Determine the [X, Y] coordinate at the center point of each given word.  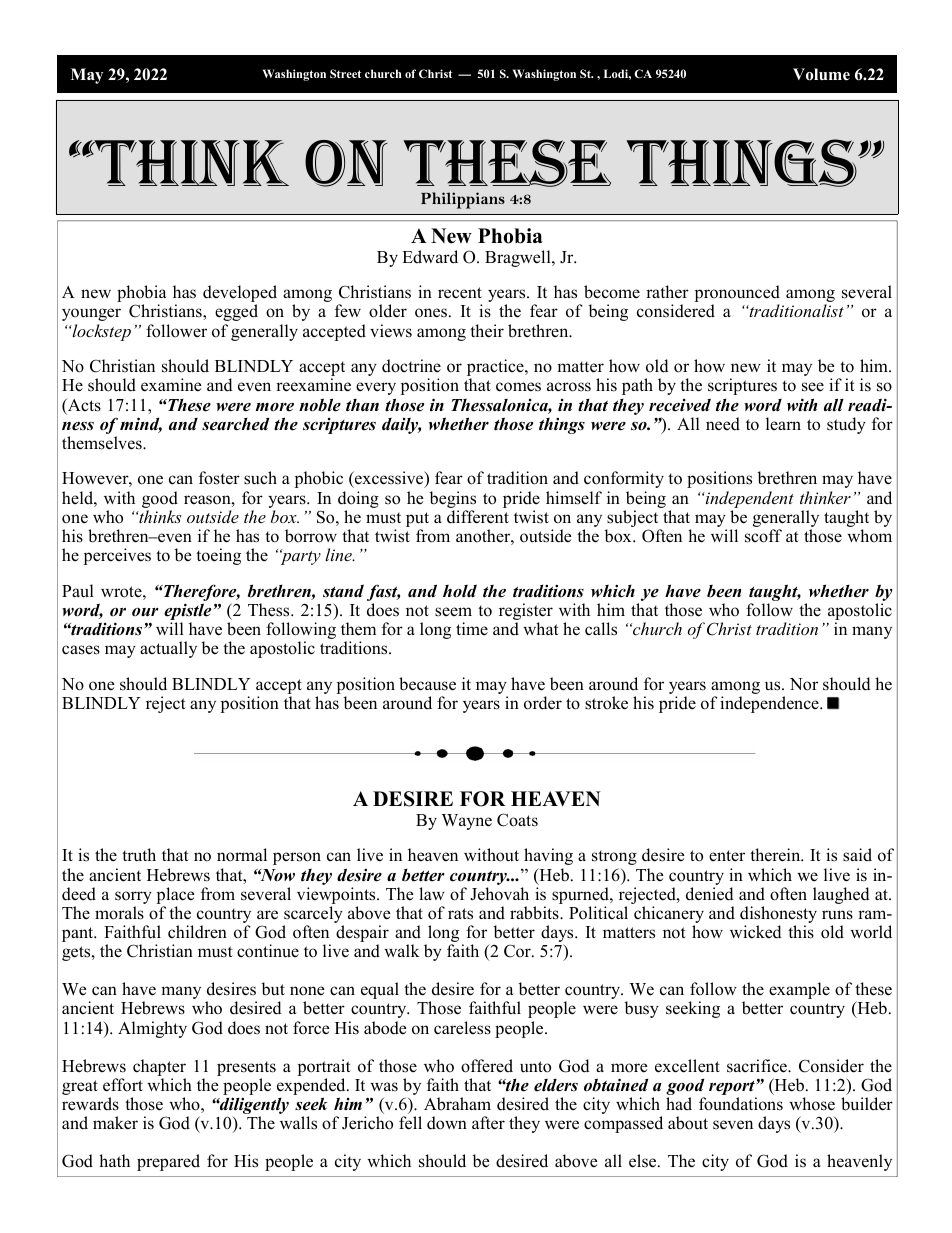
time [472, 628]
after [488, 1123]
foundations [741, 1104]
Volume [821, 74]
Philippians [463, 200]
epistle [187, 611]
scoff [763, 536]
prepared [168, 1162]
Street [345, 73]
